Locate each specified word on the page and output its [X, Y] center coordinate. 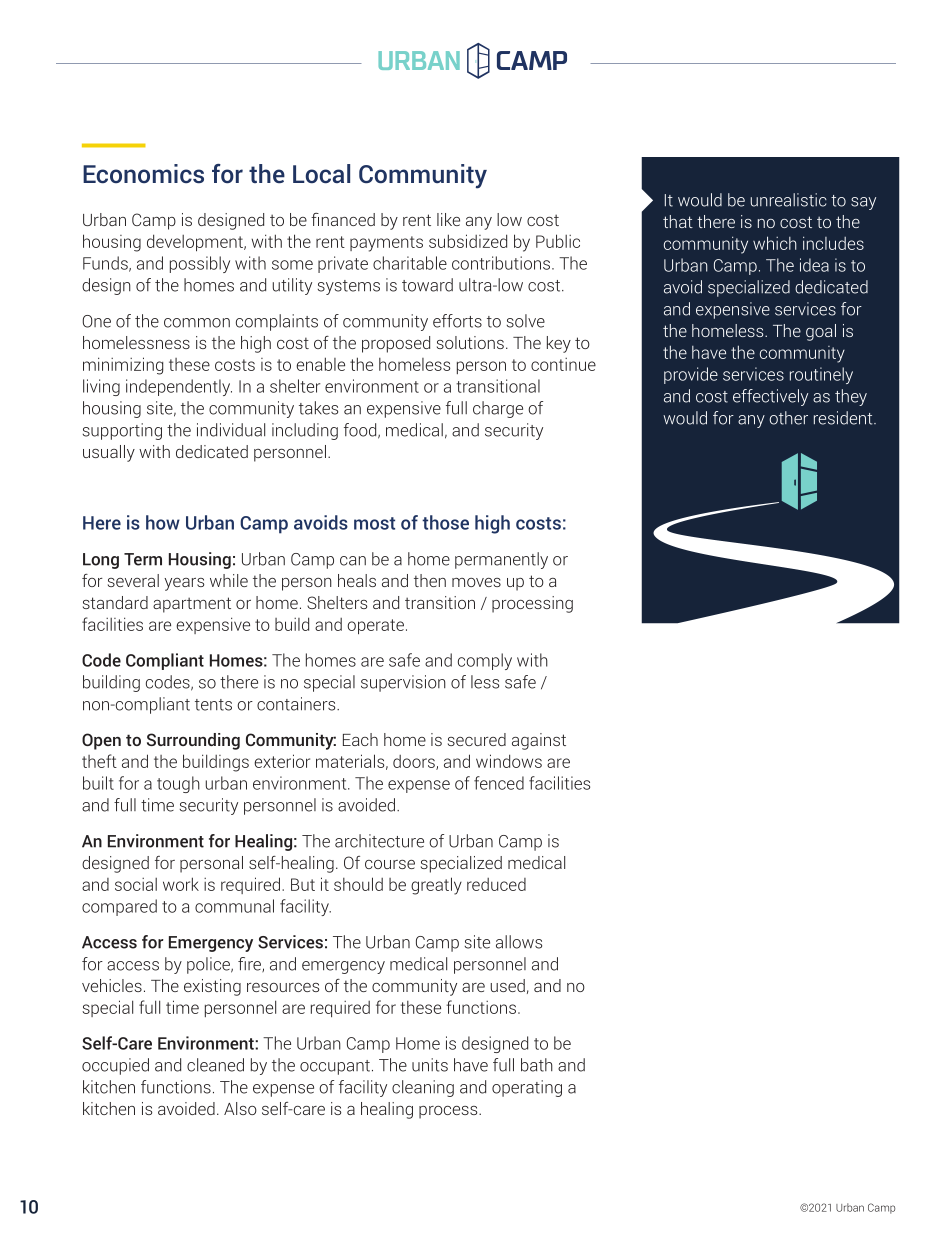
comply [485, 661]
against [539, 741]
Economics [143, 173]
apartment [192, 605]
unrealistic [789, 200]
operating [527, 1088]
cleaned [215, 1065]
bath [537, 1065]
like [448, 219]
